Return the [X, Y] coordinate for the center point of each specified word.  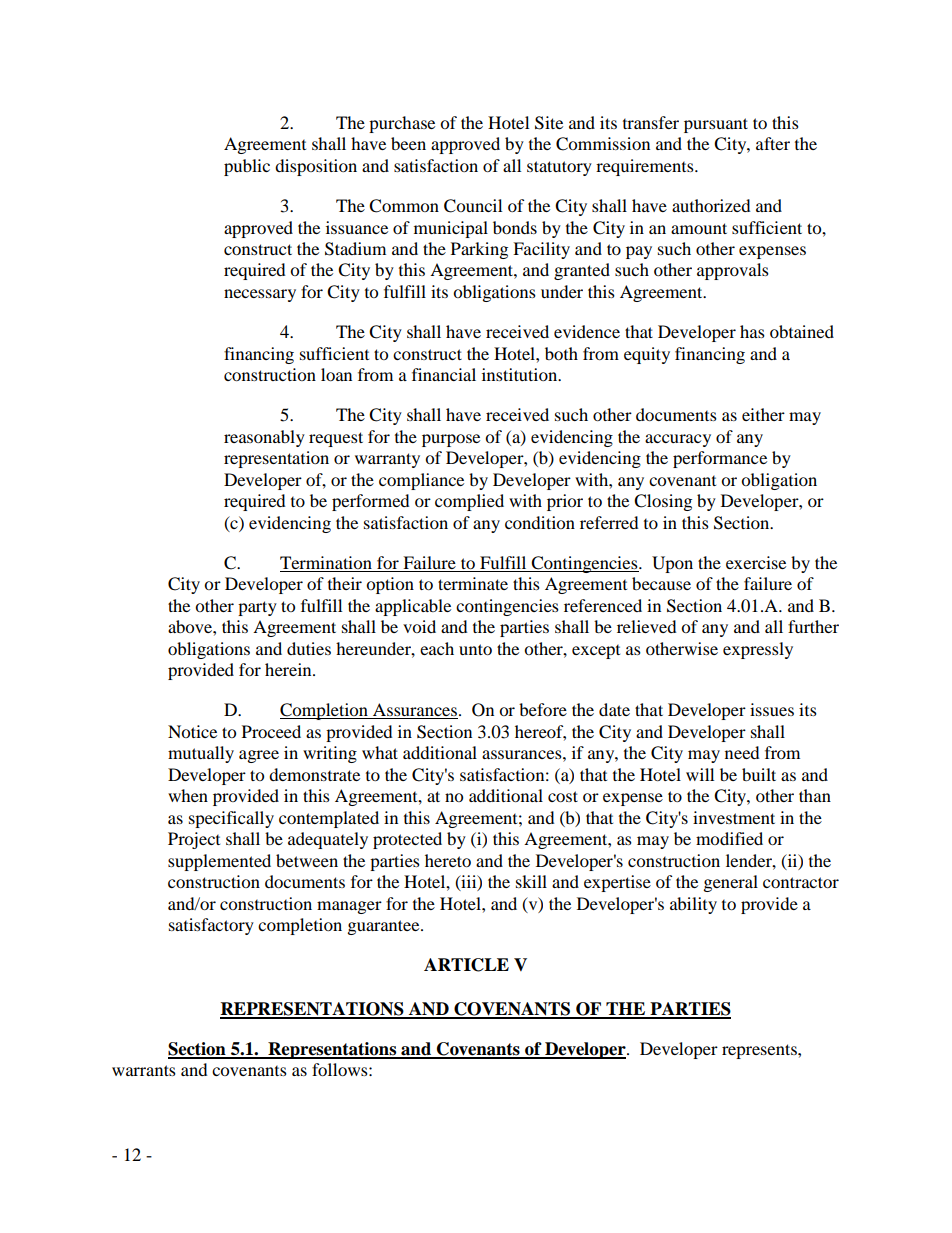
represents [760, 1051]
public [247, 167]
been [408, 143]
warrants [144, 1070]
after [773, 143]
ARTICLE [466, 965]
